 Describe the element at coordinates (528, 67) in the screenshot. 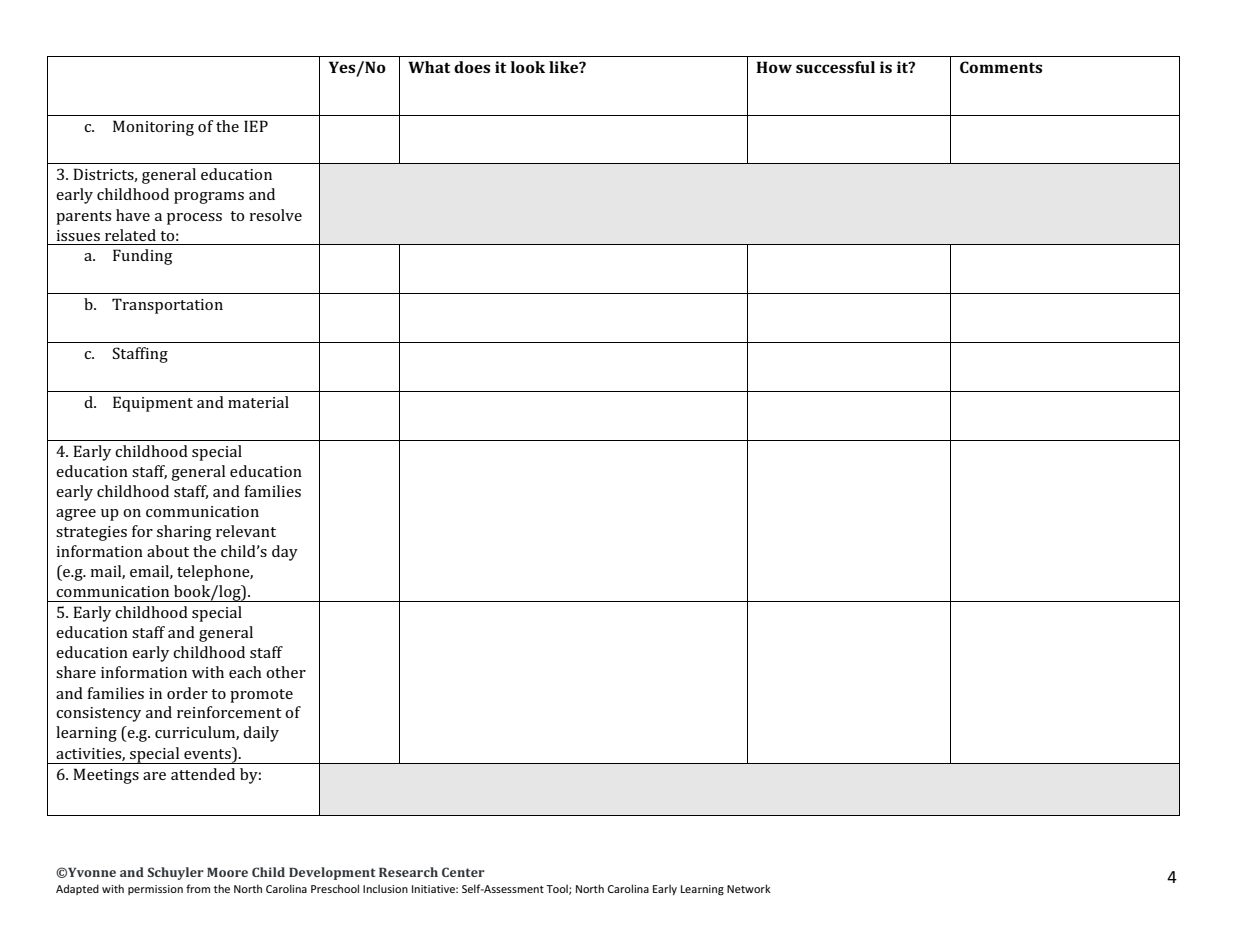

I see `look` at that location.
